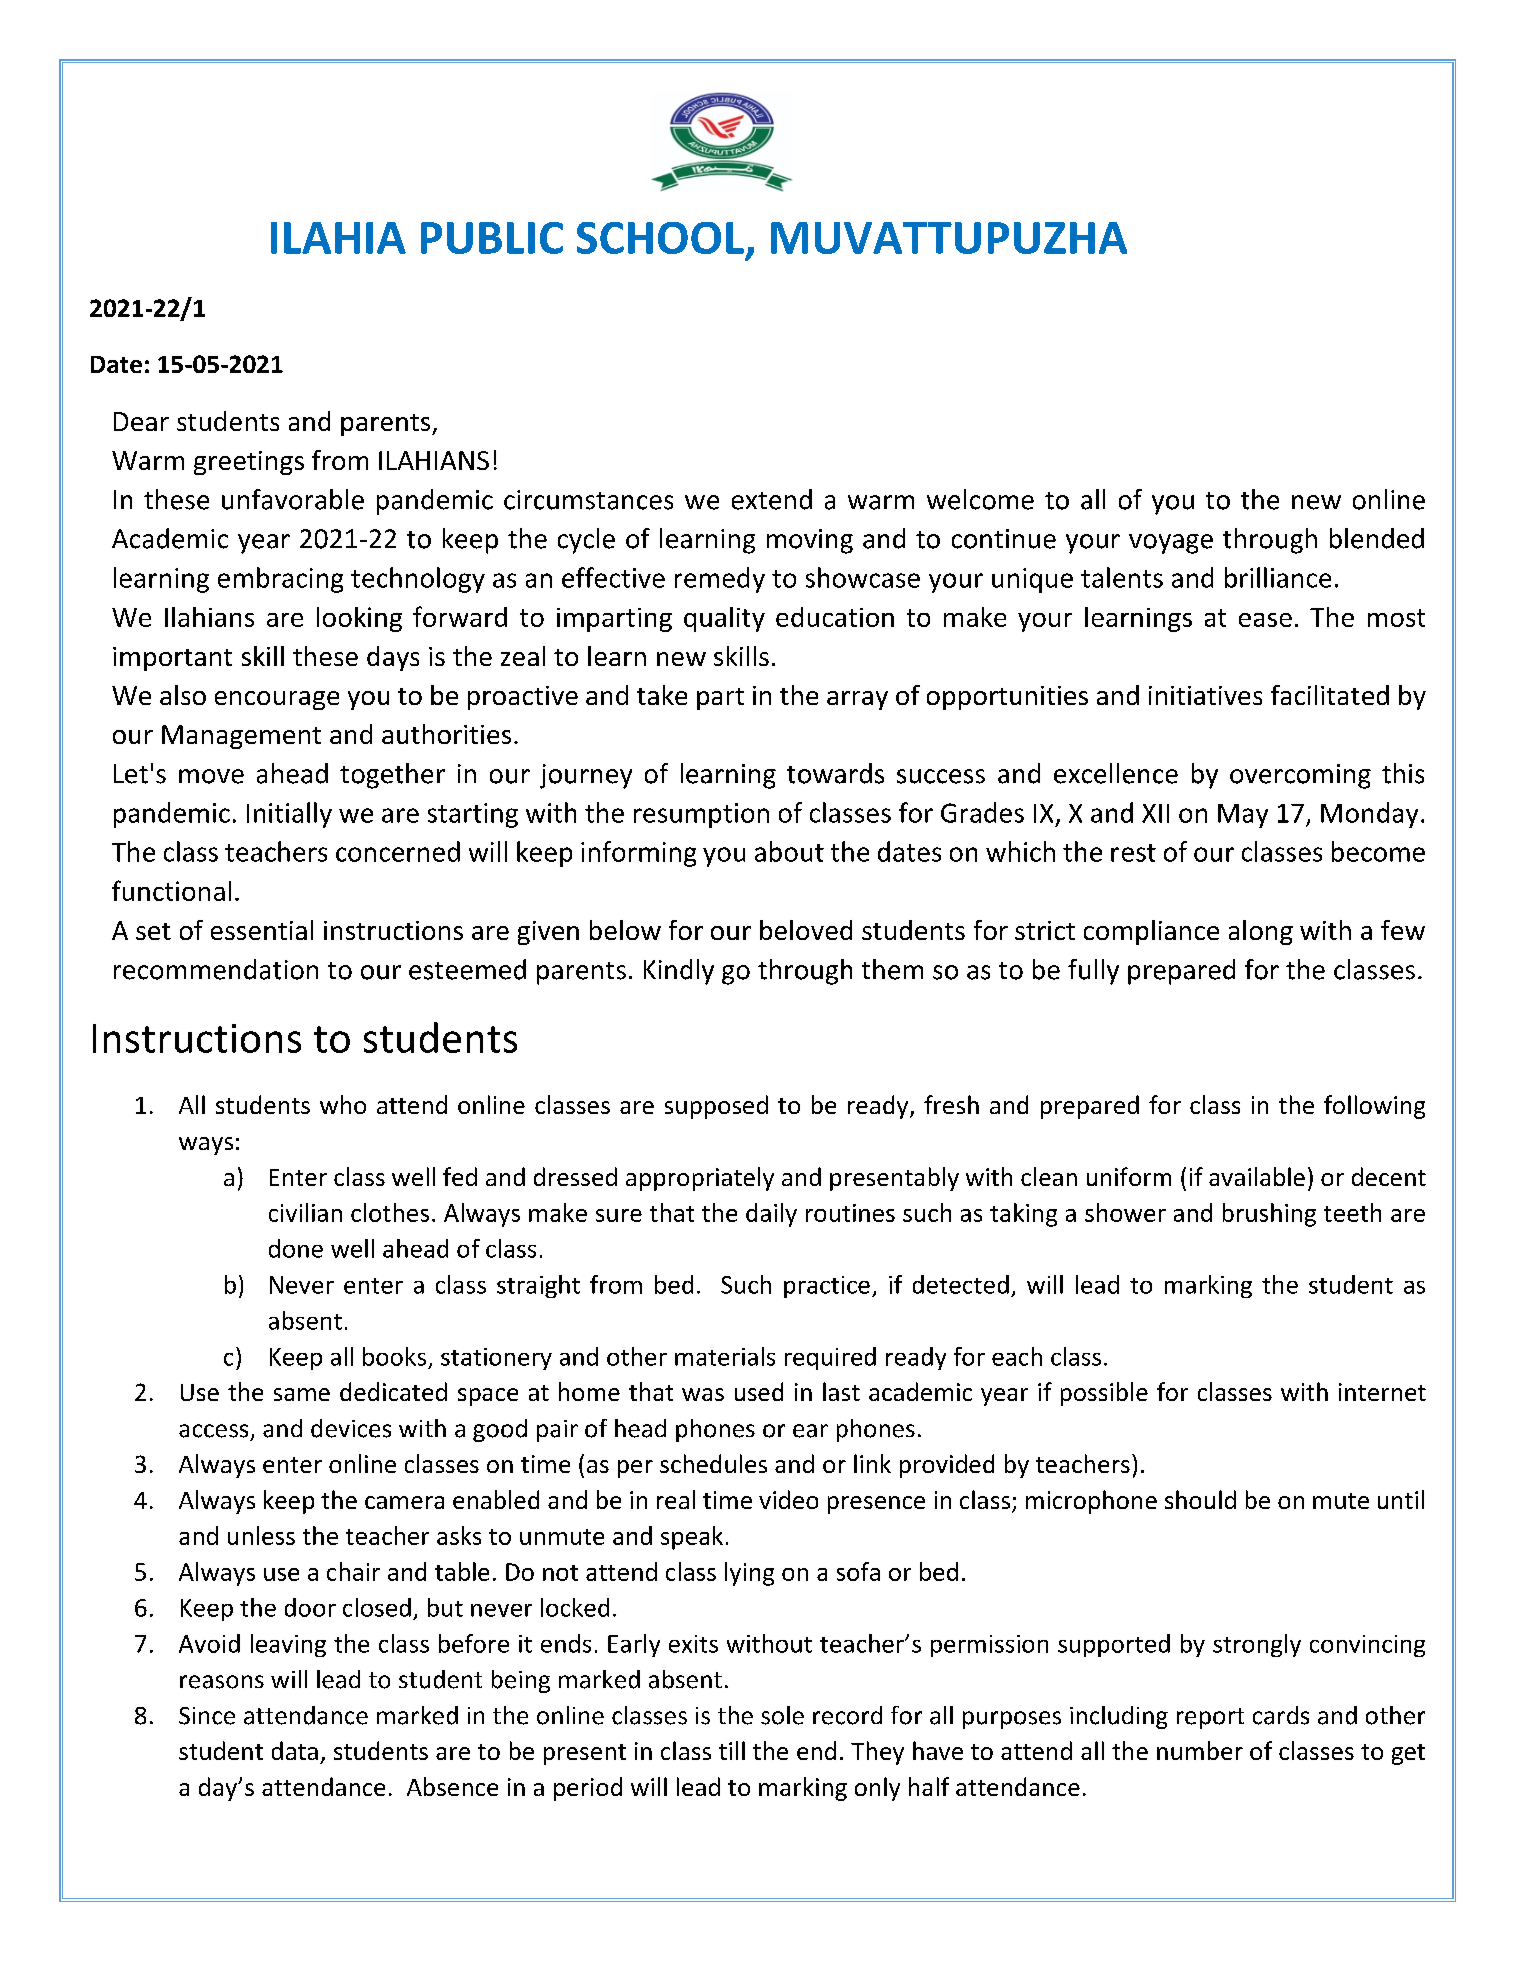  What do you see at coordinates (1281, 1715) in the screenshot?
I see `cards` at bounding box center [1281, 1715].
